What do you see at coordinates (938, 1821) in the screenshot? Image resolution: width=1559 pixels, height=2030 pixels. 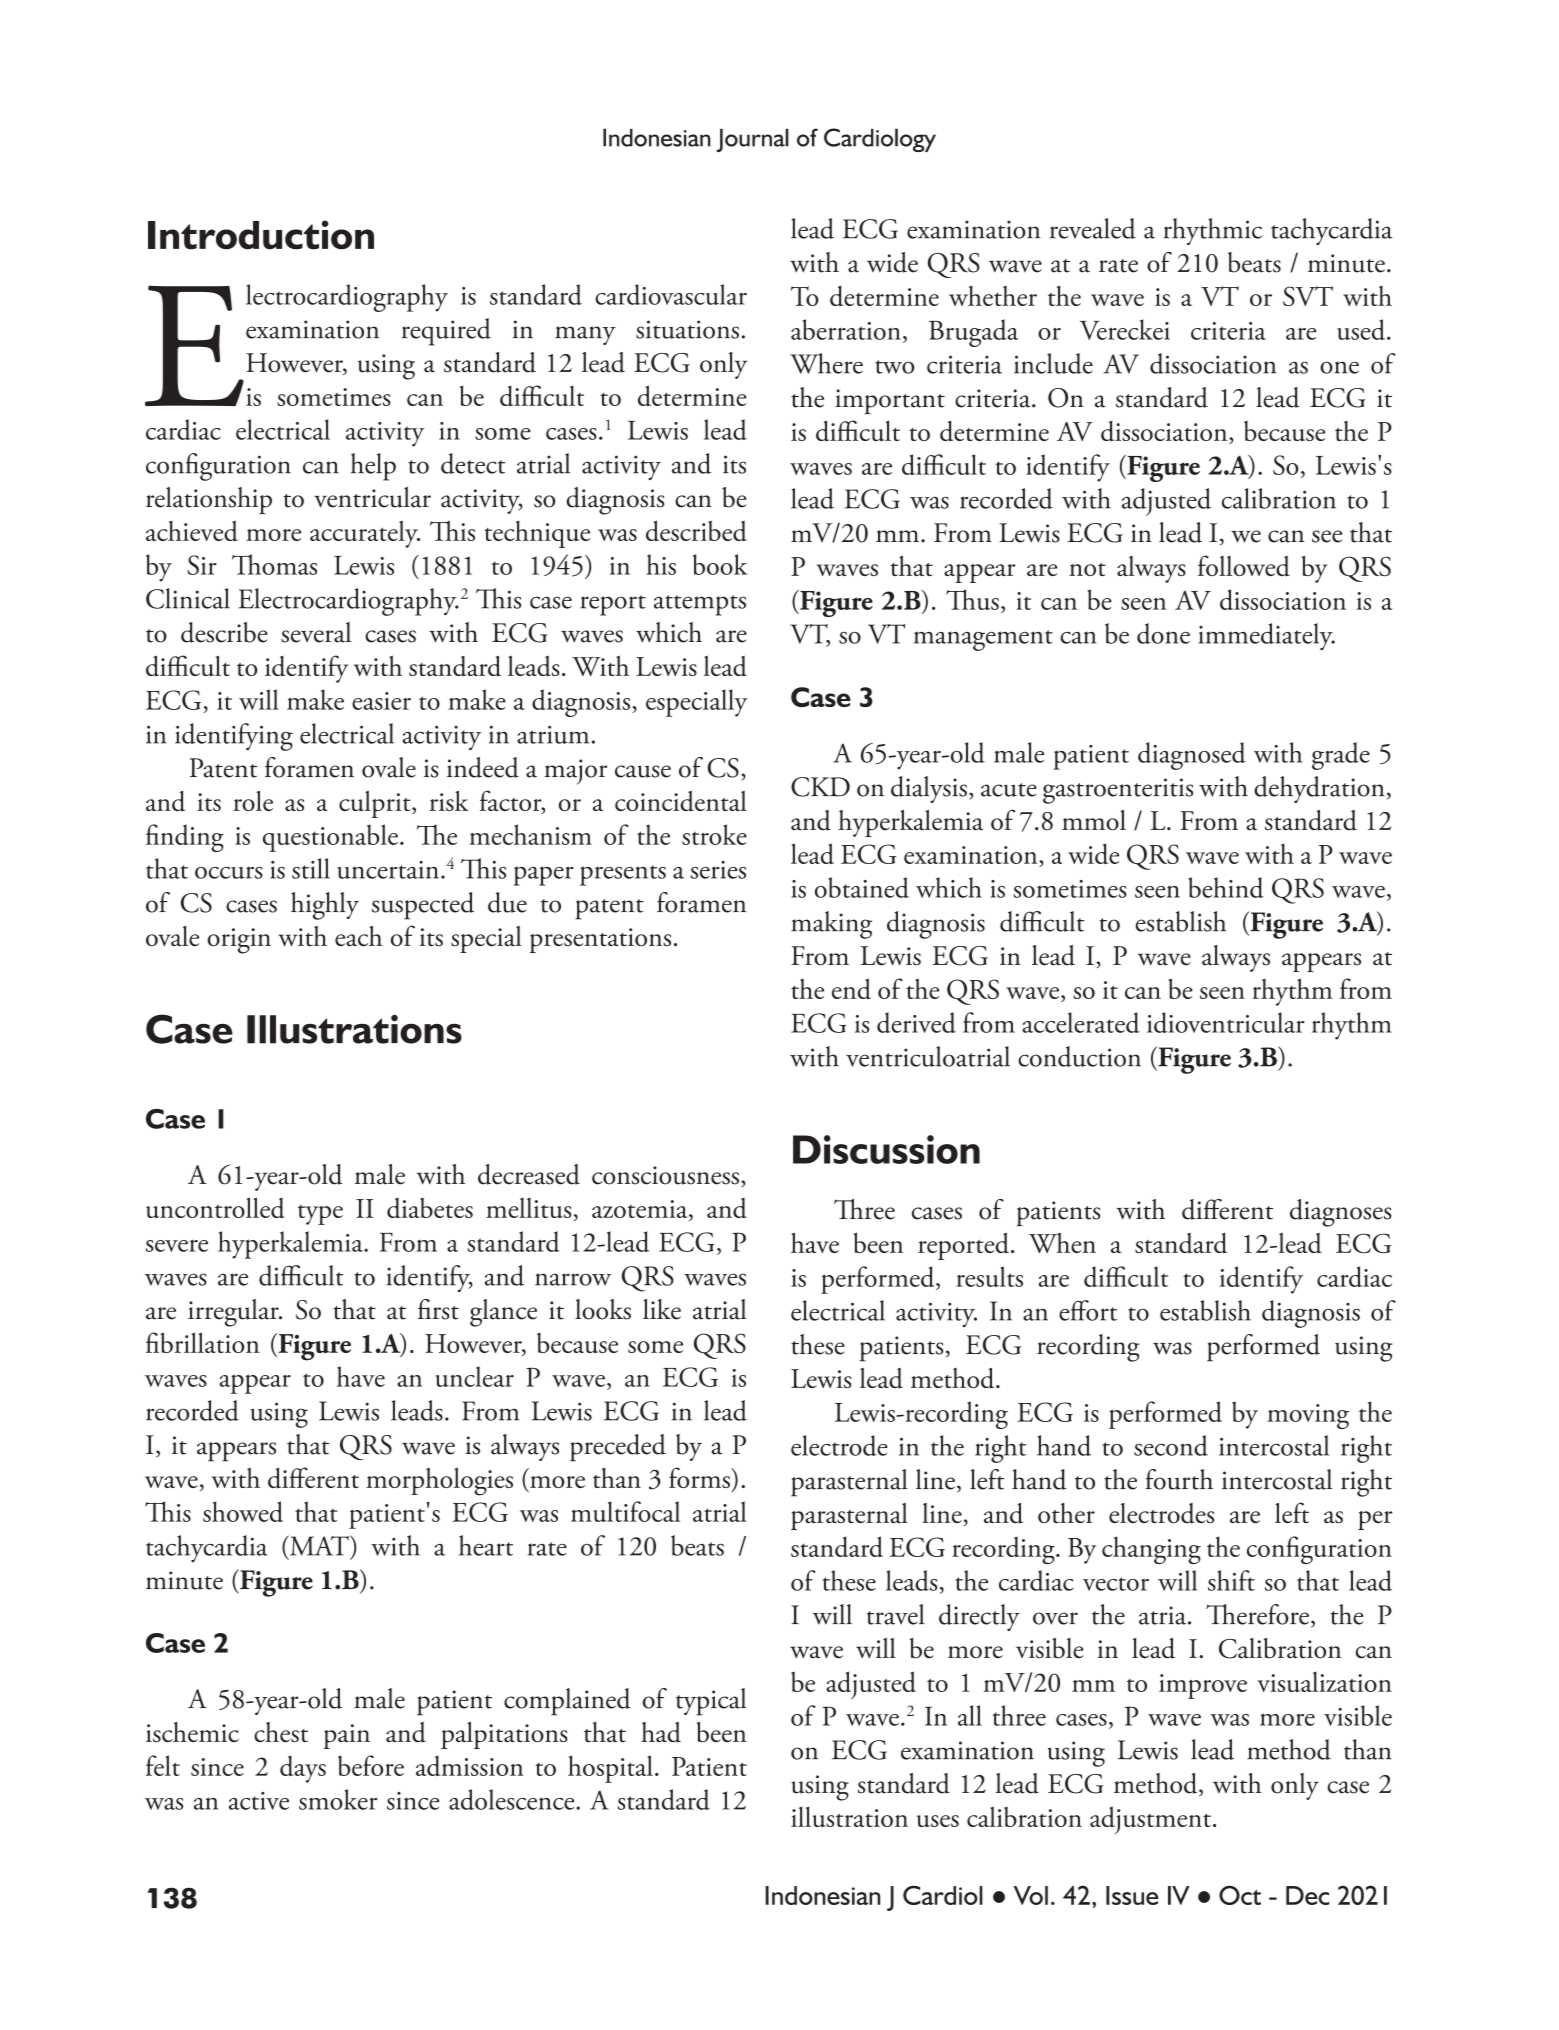 I see `uses` at bounding box center [938, 1821].
